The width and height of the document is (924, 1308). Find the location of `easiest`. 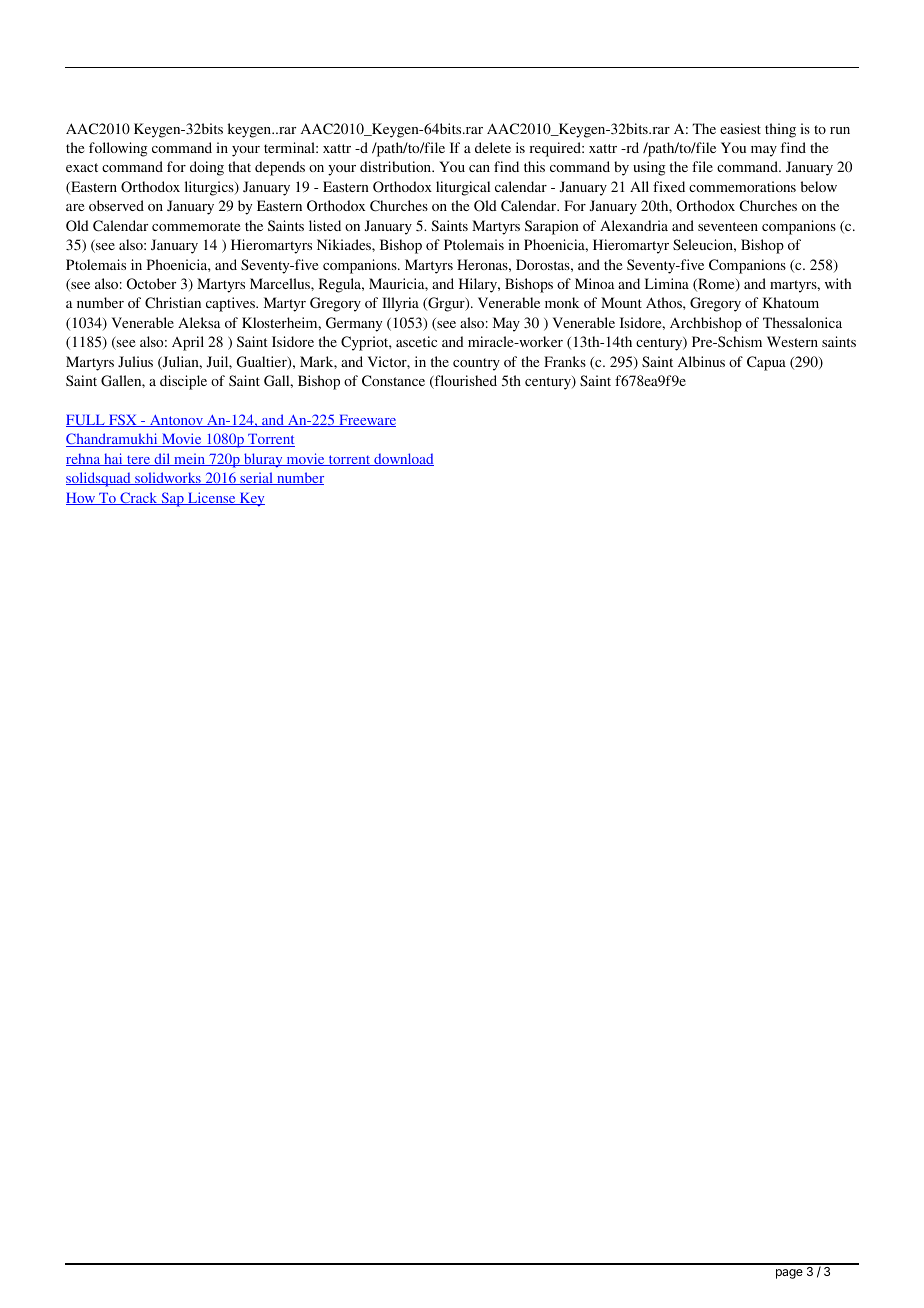

easiest is located at coordinates (740, 128).
